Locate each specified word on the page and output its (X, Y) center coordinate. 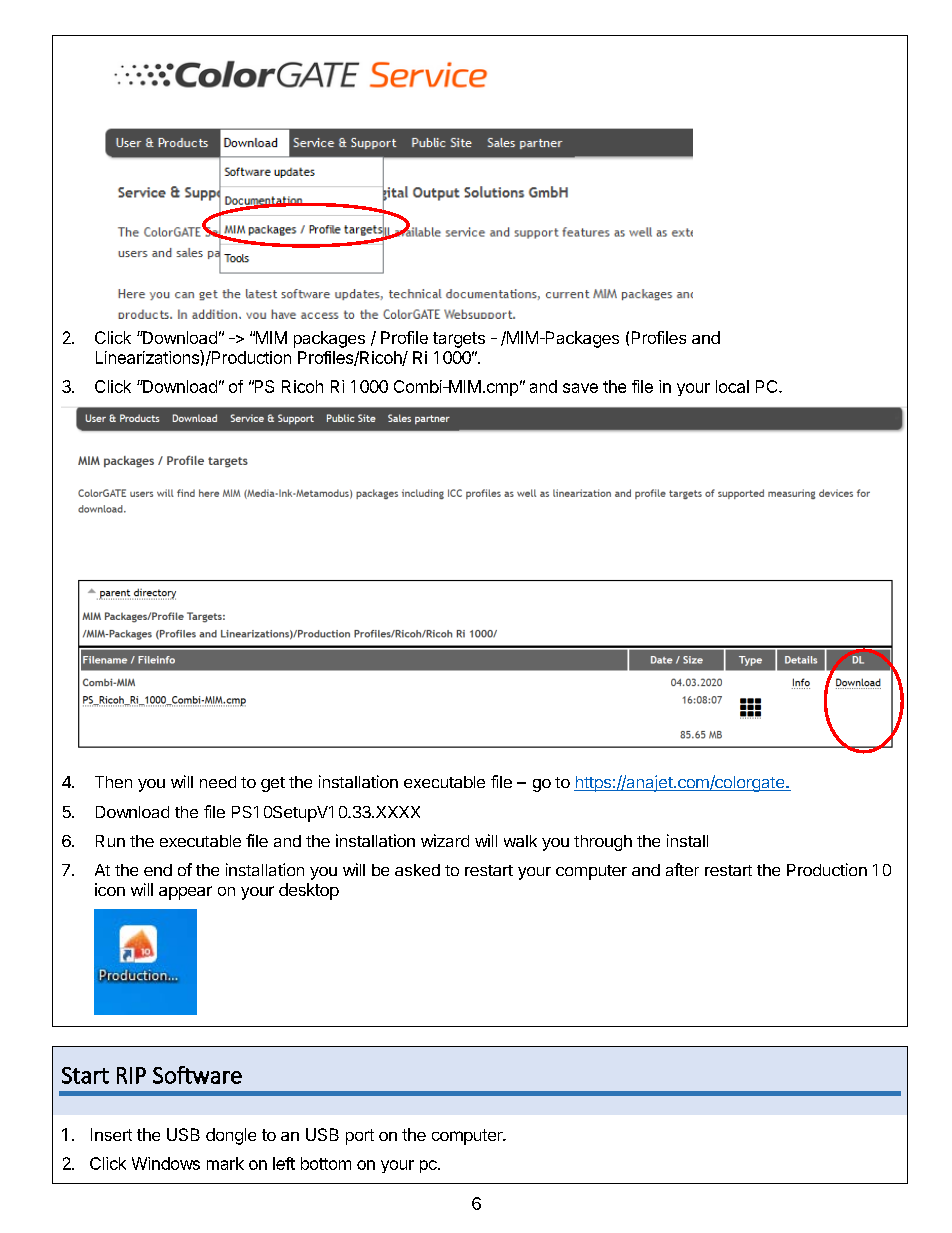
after (682, 869)
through (603, 843)
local (732, 386)
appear (185, 893)
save (580, 388)
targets (459, 340)
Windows (166, 1163)
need (218, 782)
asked (417, 870)
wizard (445, 840)
